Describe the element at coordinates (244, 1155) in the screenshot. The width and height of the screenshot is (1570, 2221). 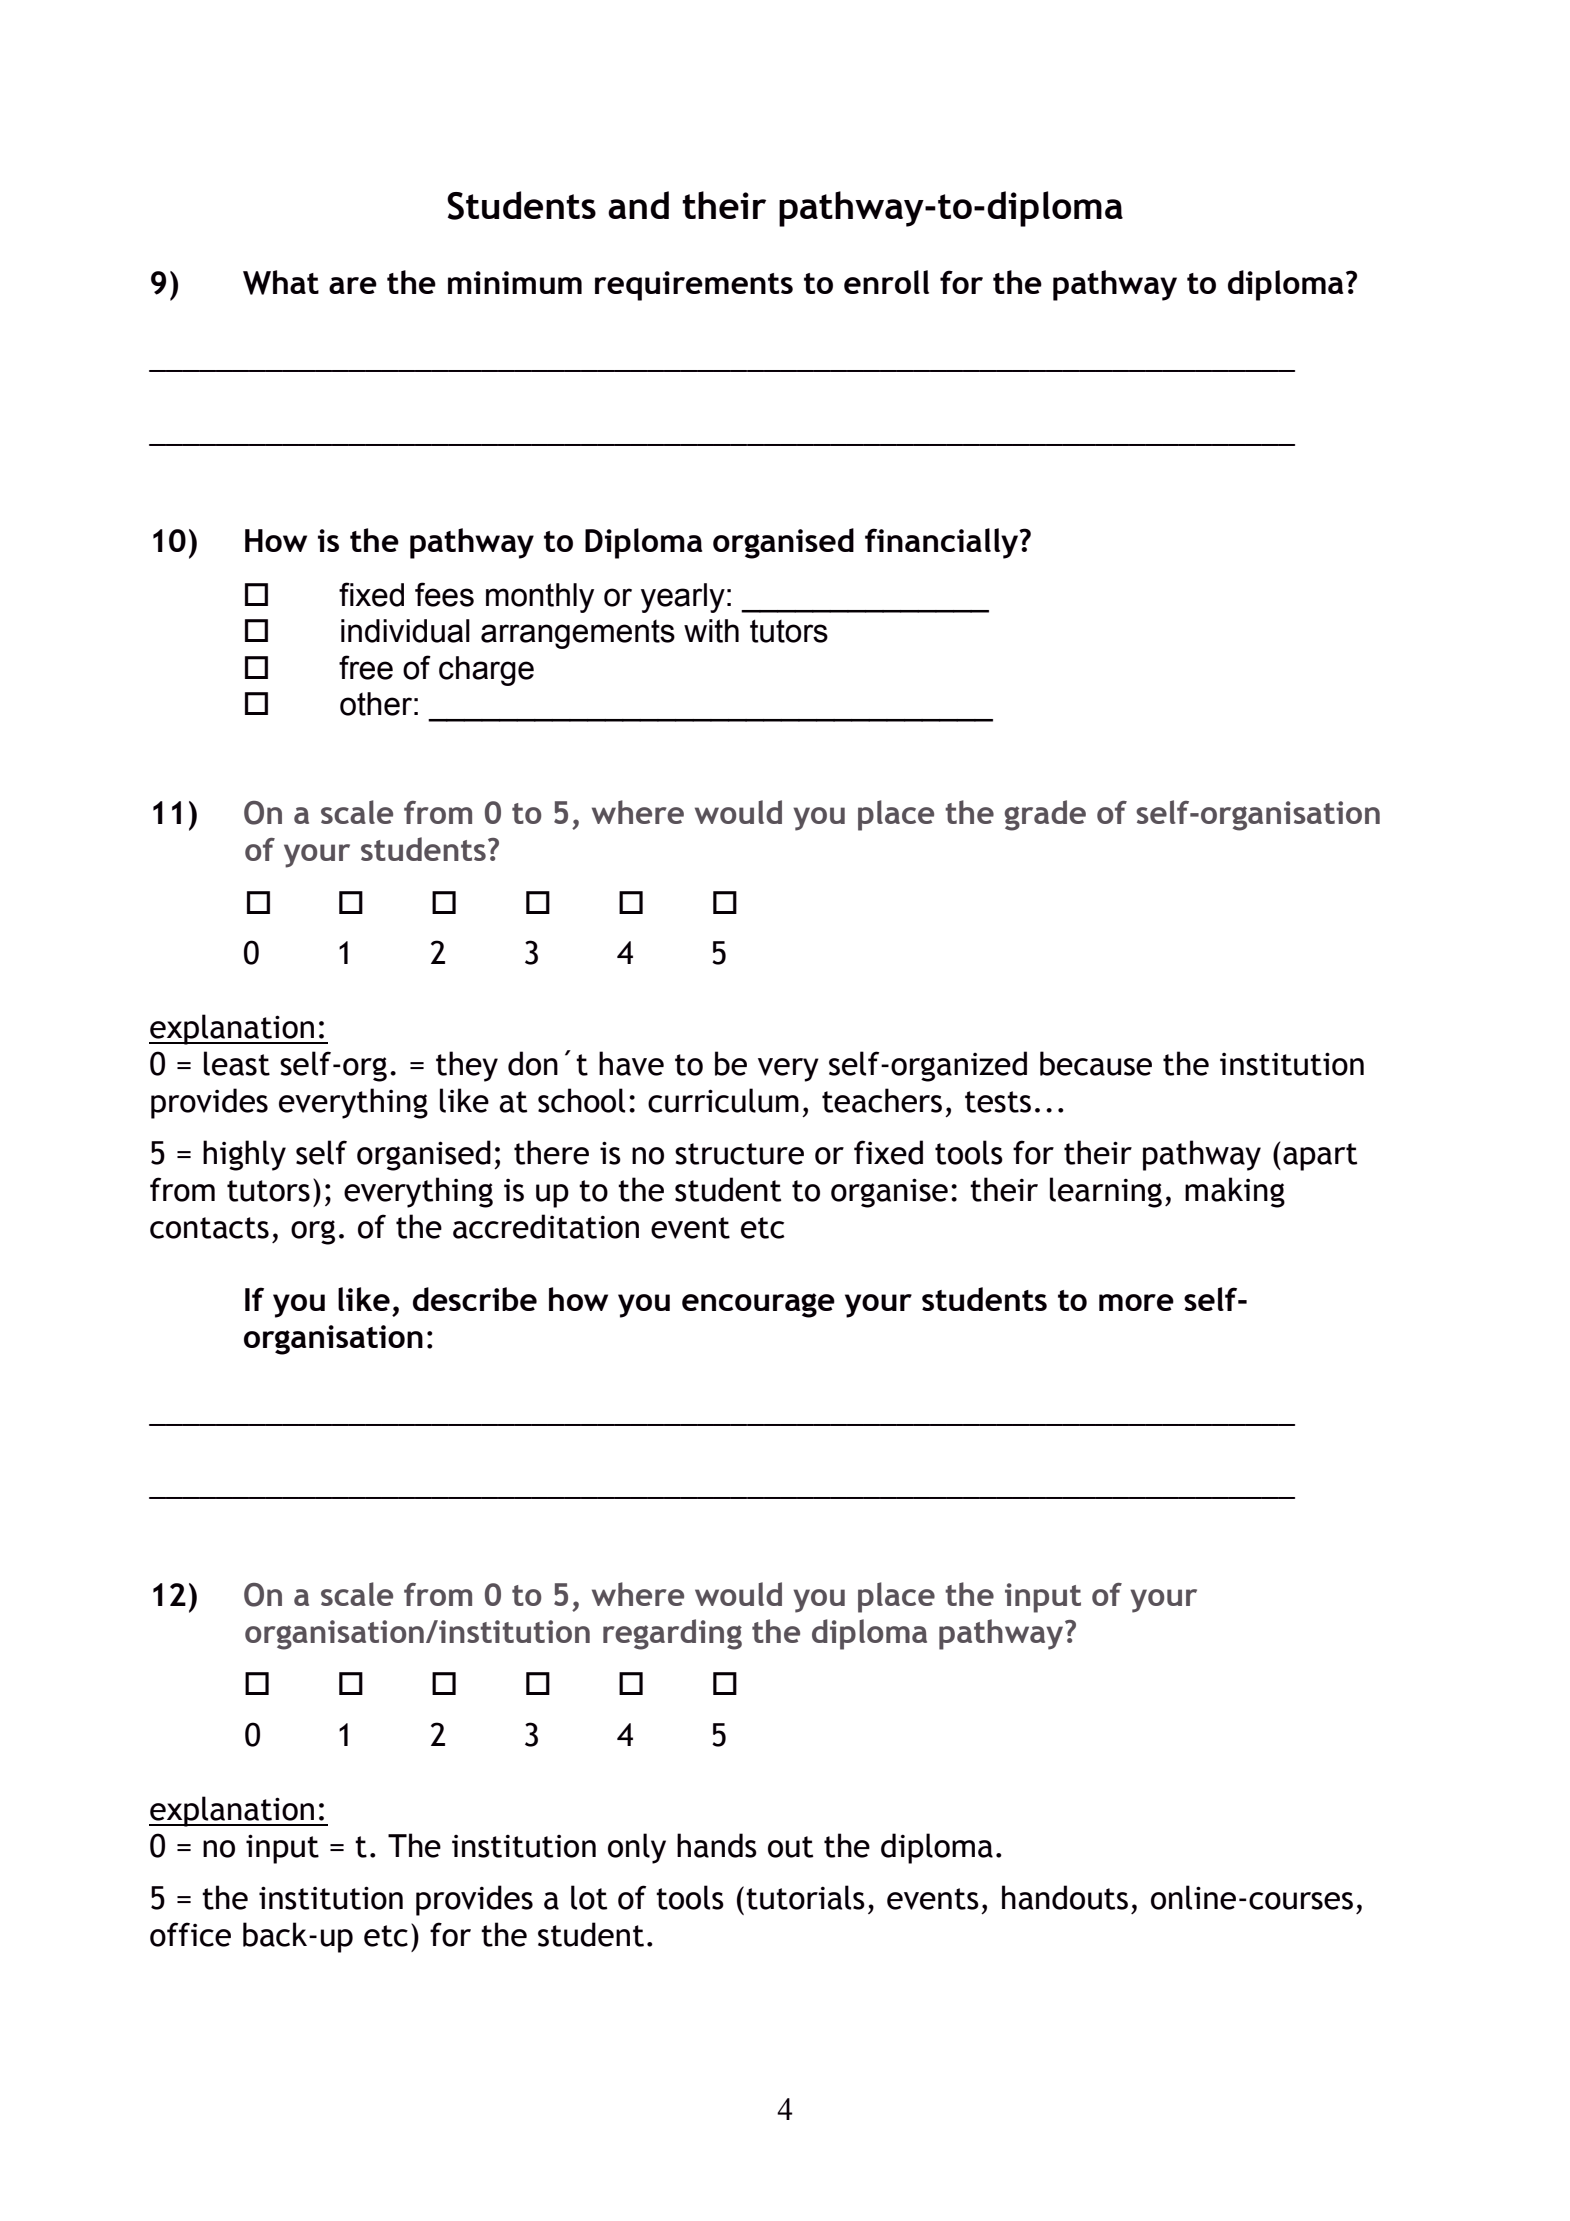
I see `highly` at that location.
